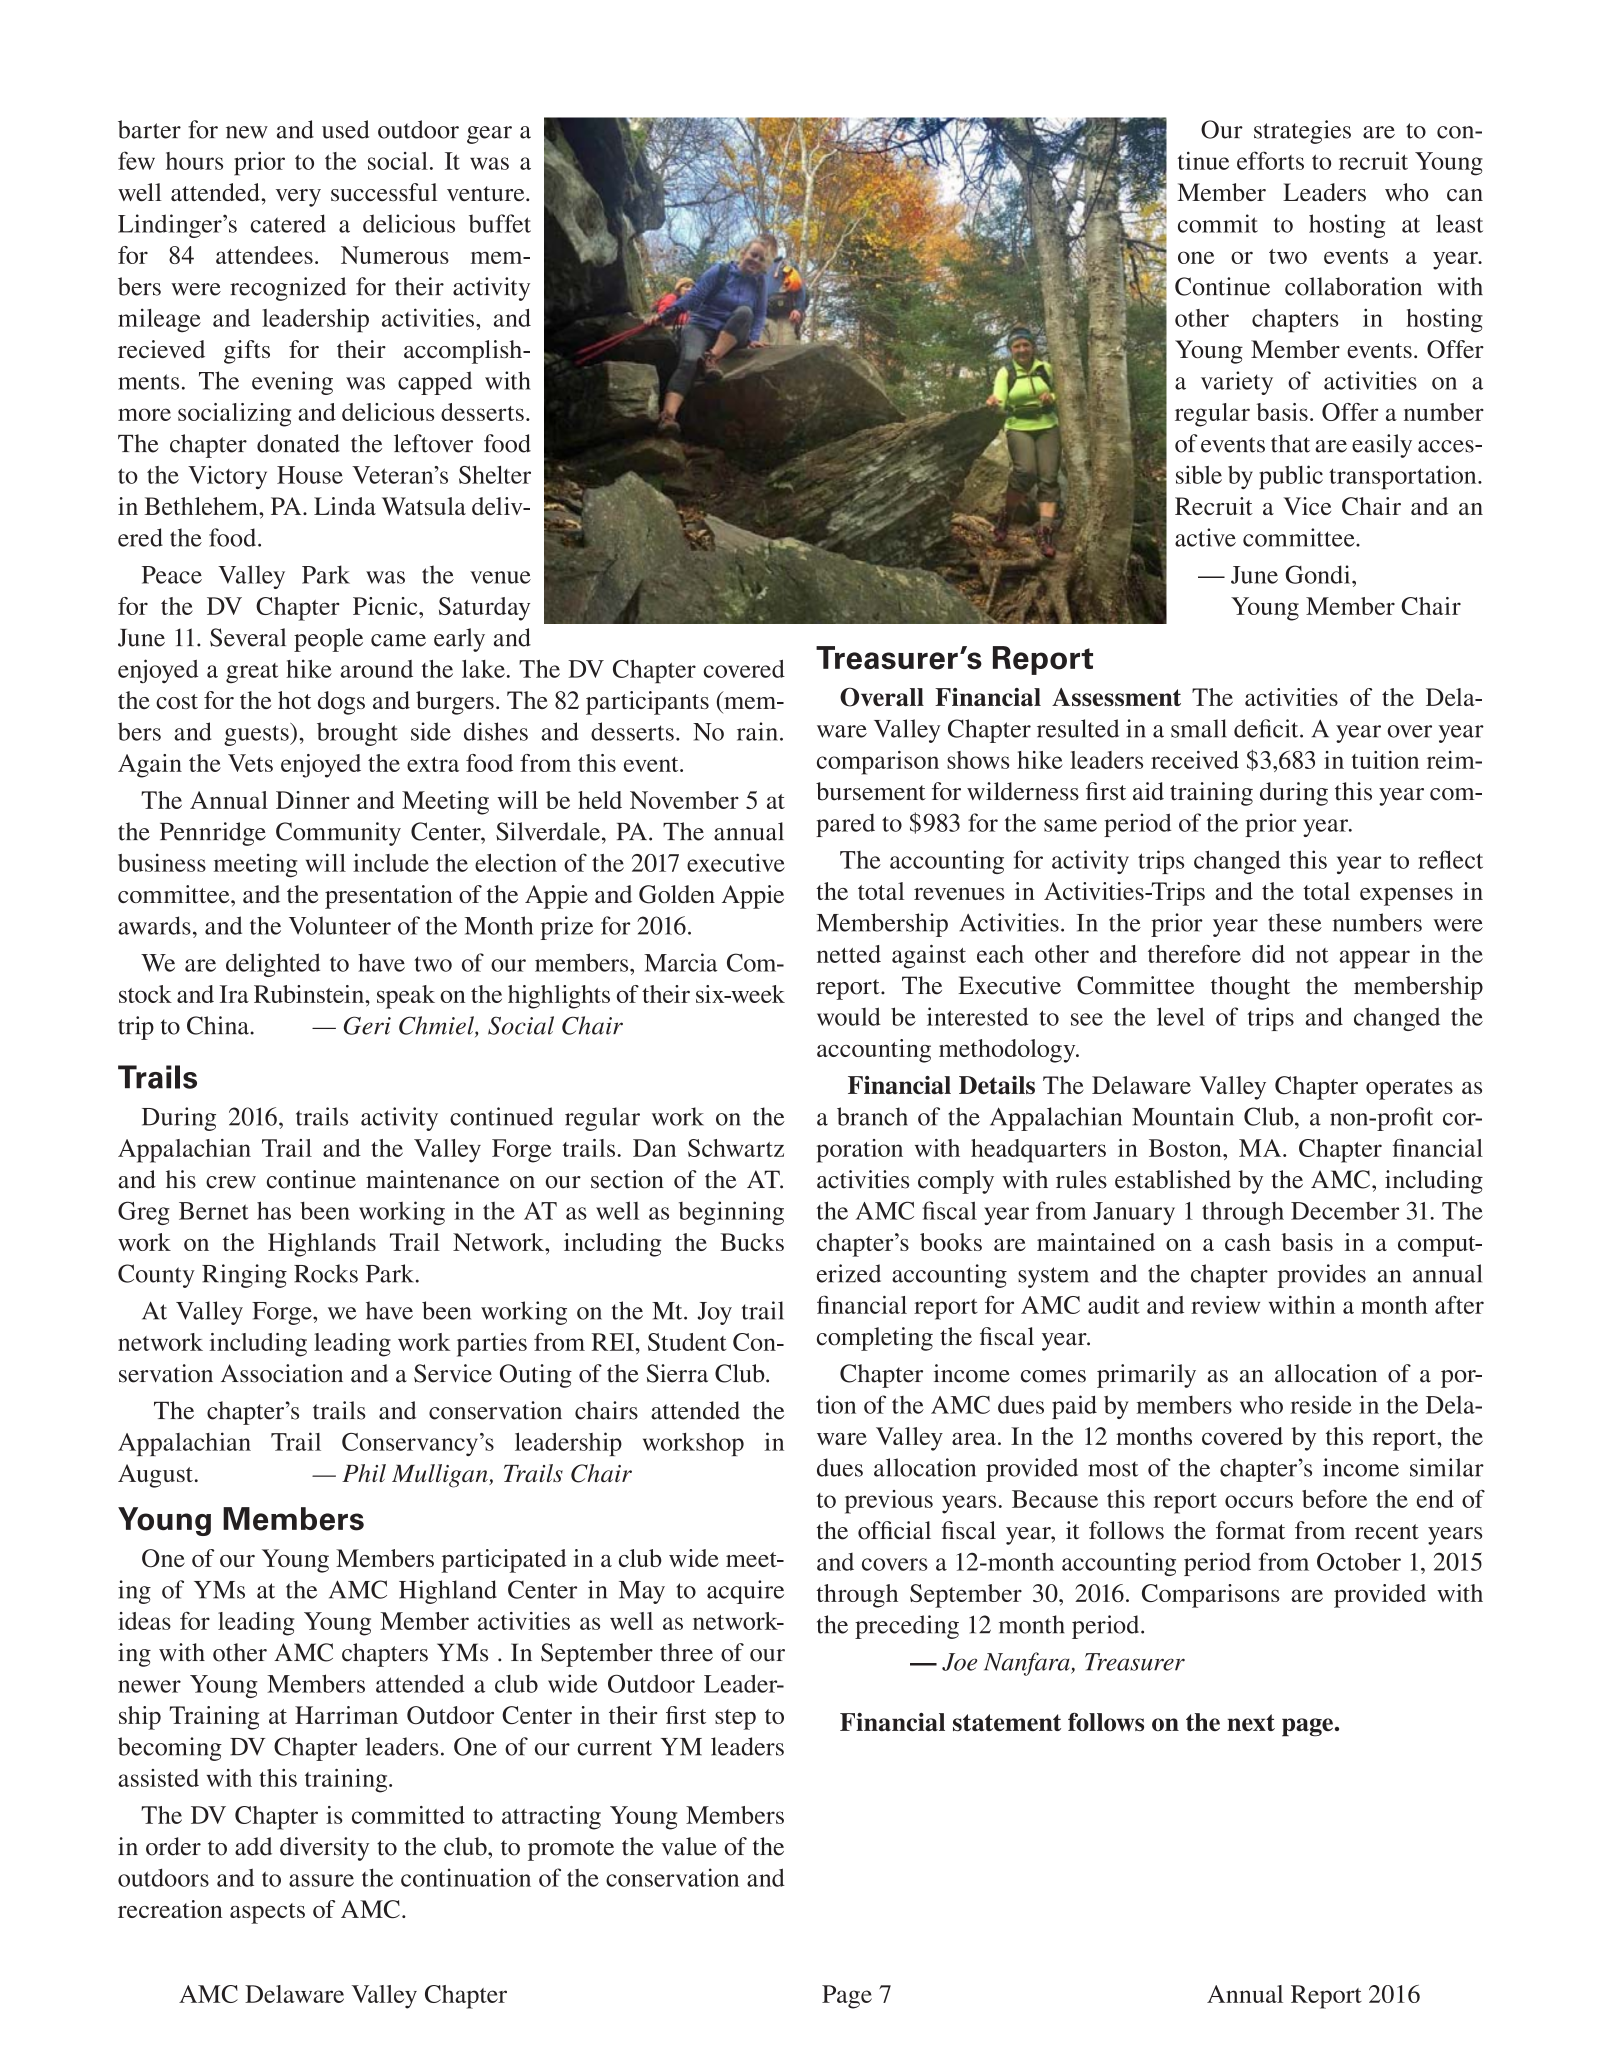  What do you see at coordinates (889, 1502) in the screenshot?
I see `previous` at bounding box center [889, 1502].
